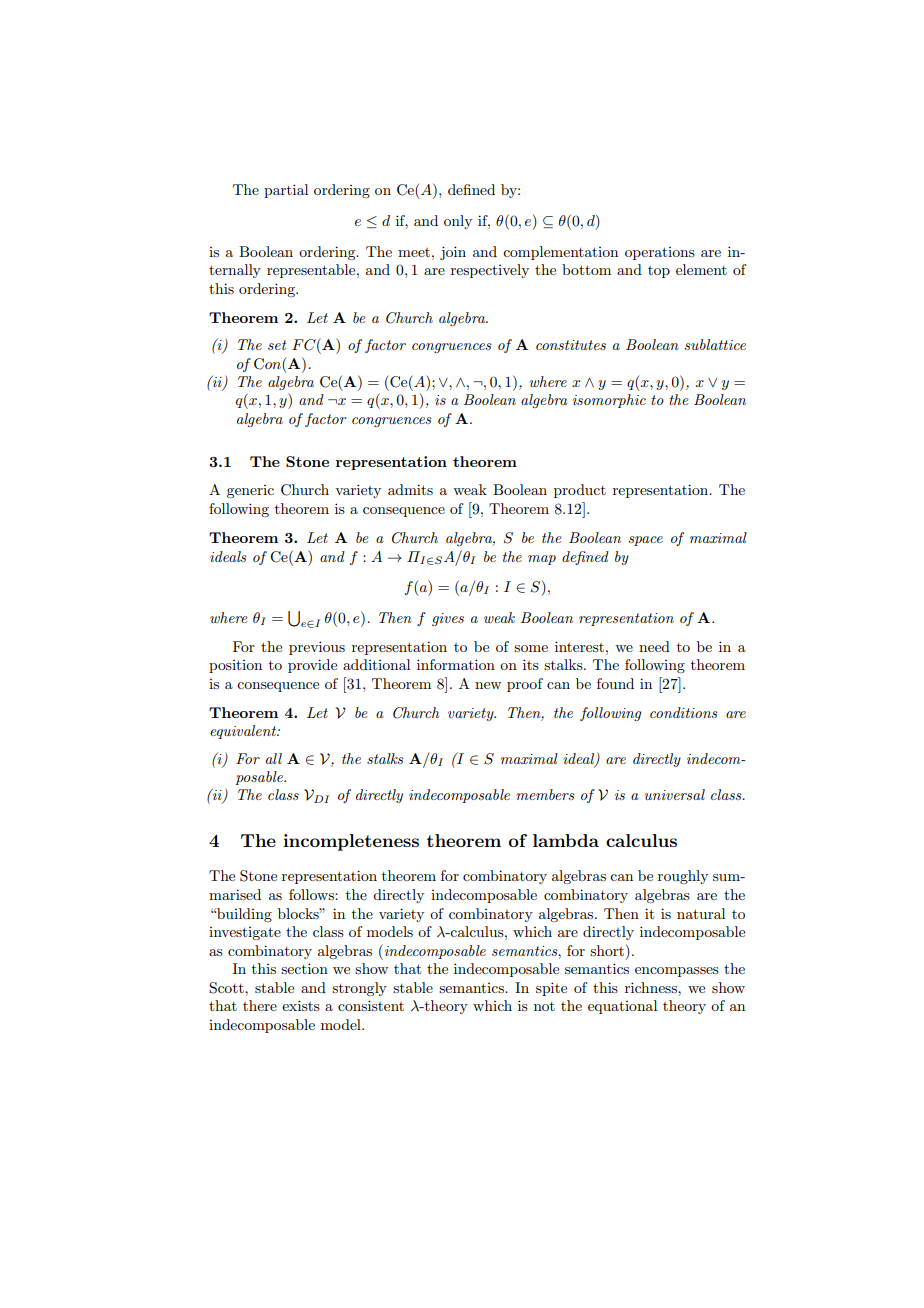 The image size is (924, 1308). What do you see at coordinates (304, 968) in the image?
I see `section` at bounding box center [304, 968].
